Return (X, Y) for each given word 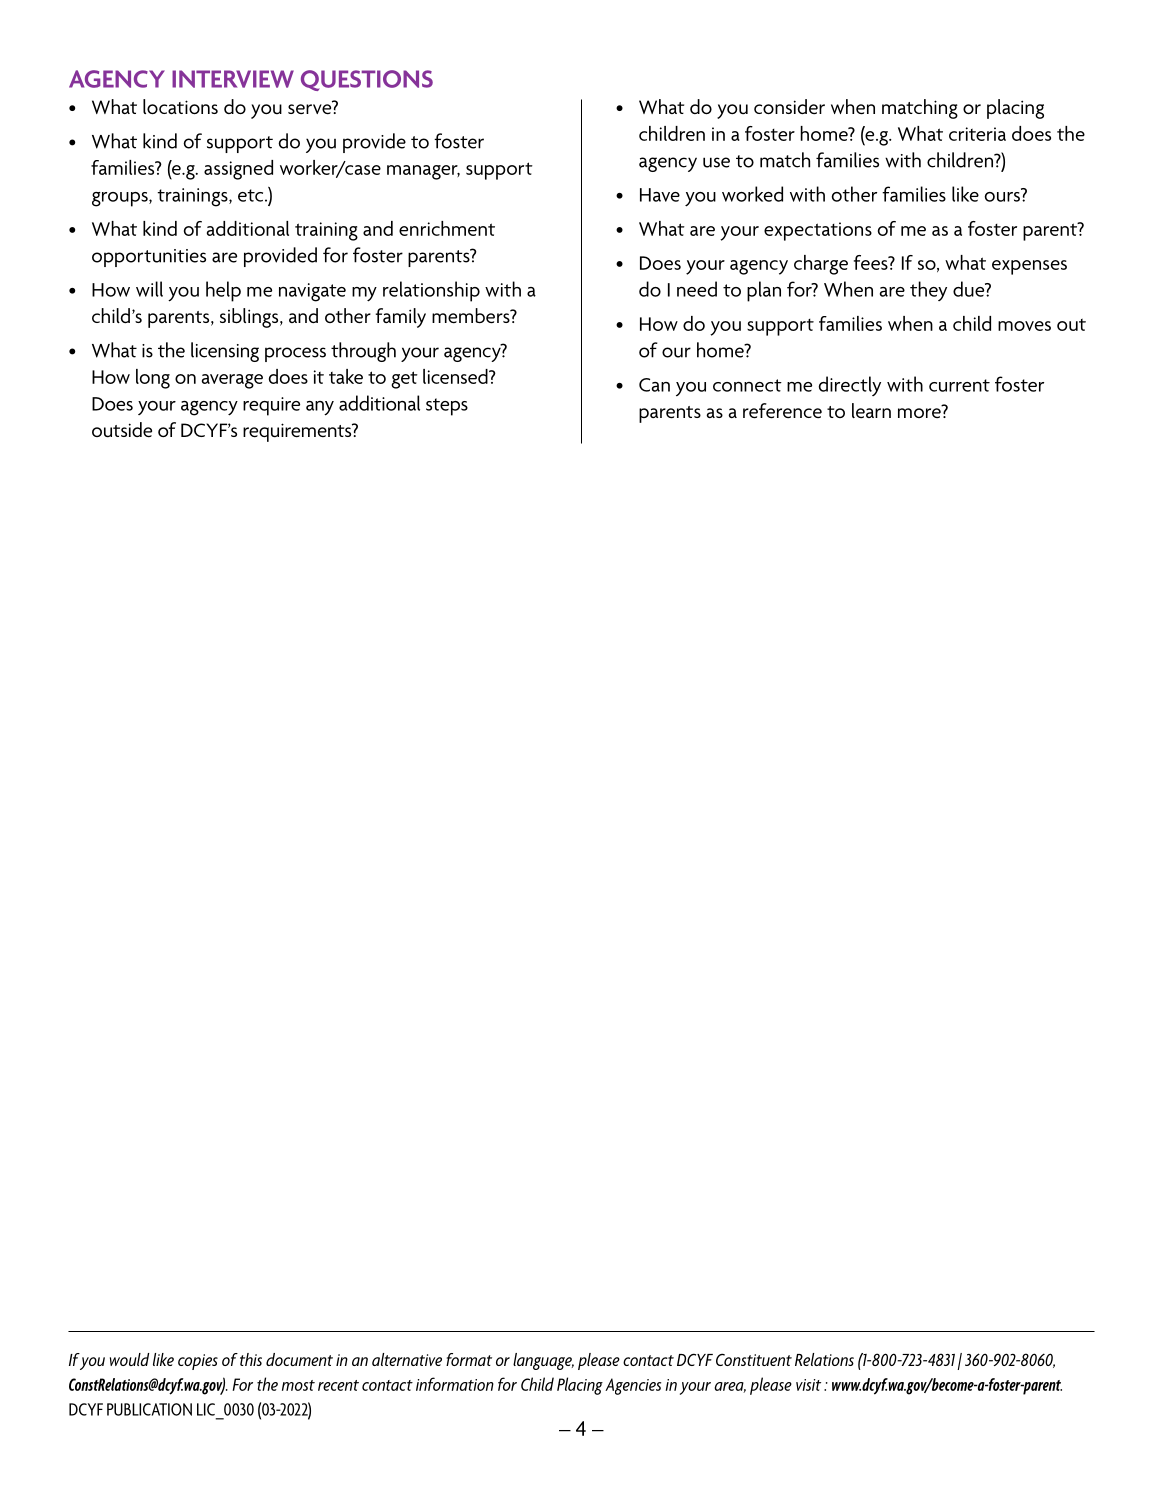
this (251, 1359)
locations (180, 106)
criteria (977, 134)
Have (660, 195)
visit (808, 1385)
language (543, 1361)
